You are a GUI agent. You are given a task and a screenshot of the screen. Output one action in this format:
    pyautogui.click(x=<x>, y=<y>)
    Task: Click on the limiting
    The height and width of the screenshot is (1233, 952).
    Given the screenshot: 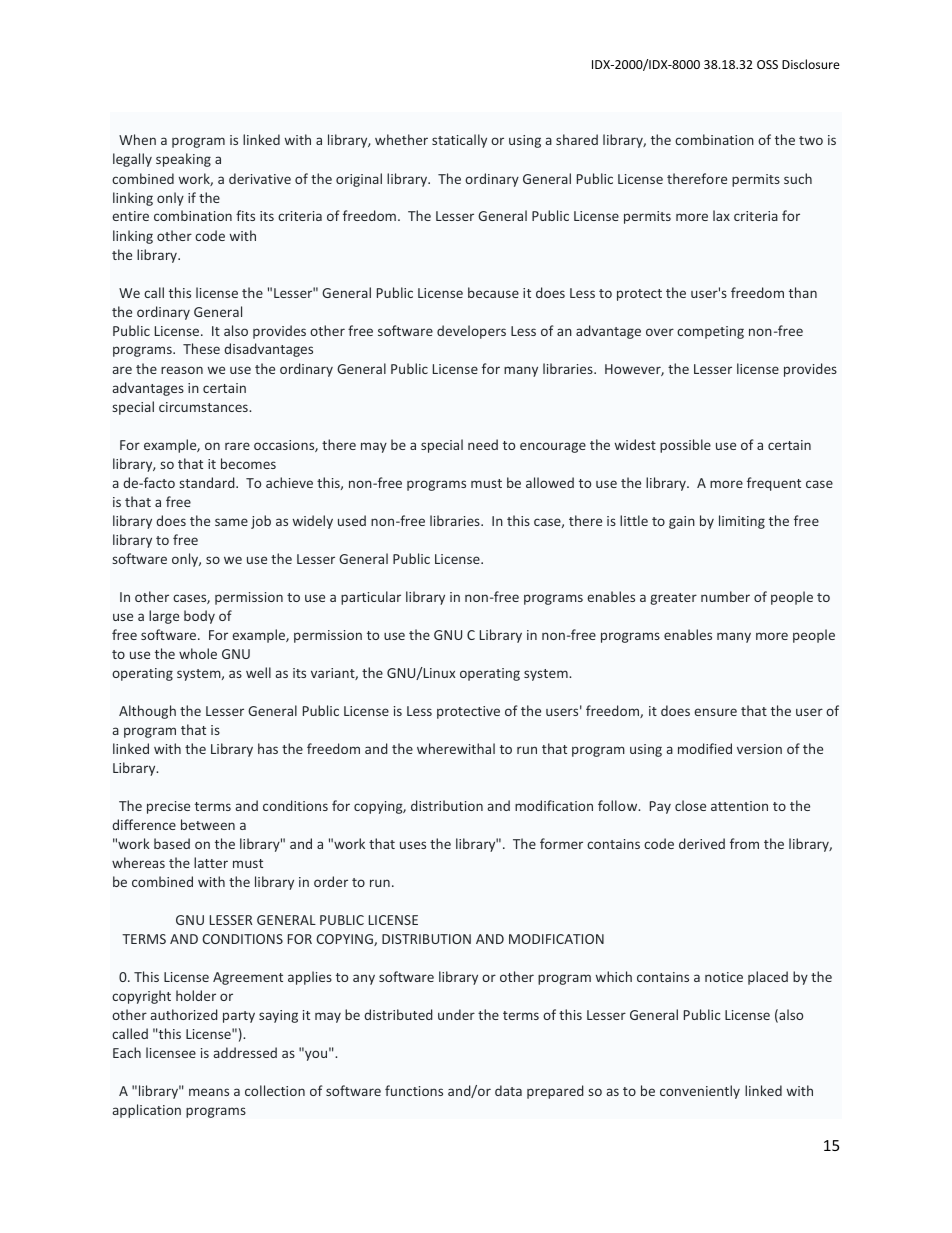 What is the action you would take?
    pyautogui.click(x=742, y=522)
